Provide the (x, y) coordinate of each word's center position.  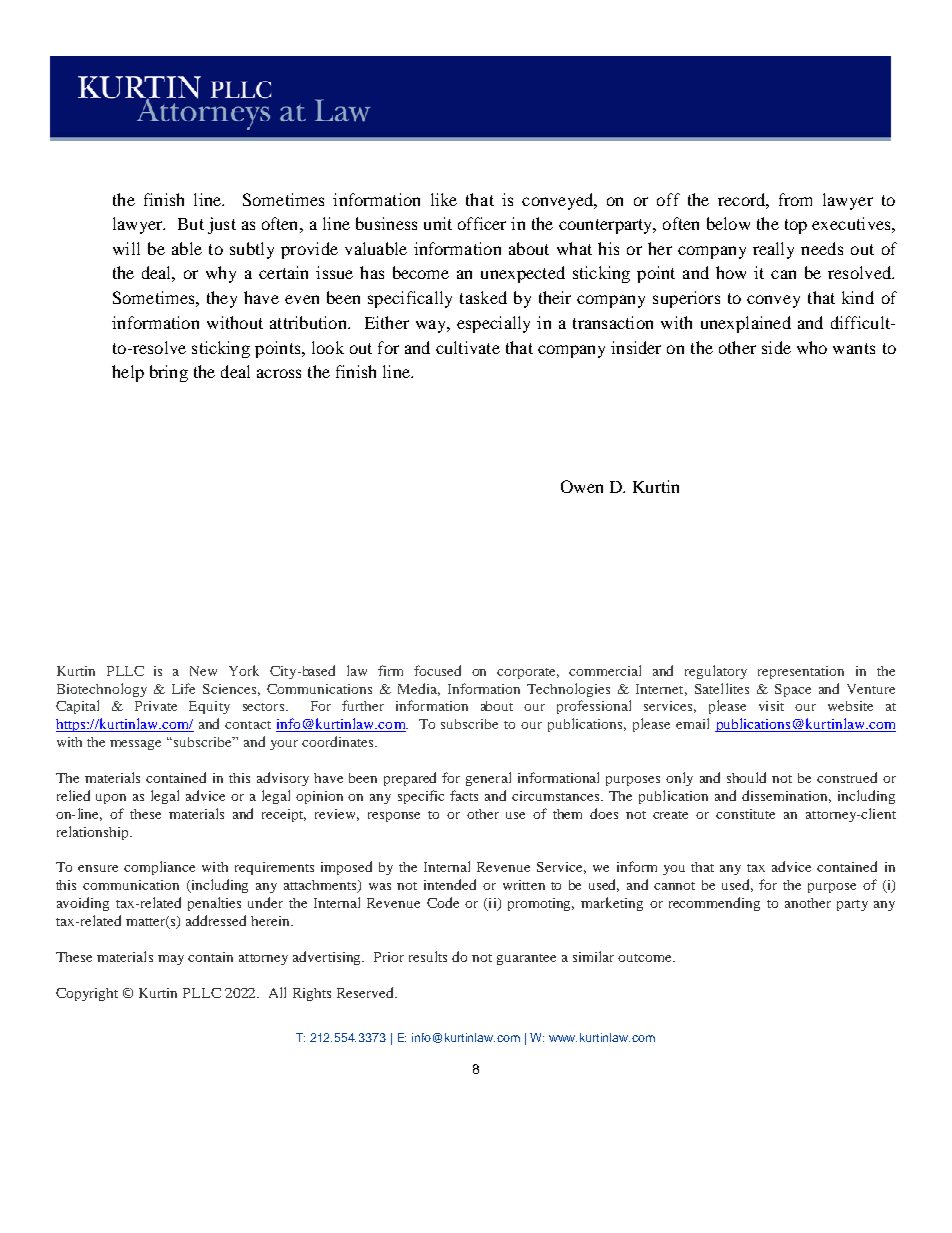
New (203, 671)
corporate (528, 673)
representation (801, 672)
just (222, 225)
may (171, 960)
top (796, 226)
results (428, 956)
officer (482, 223)
